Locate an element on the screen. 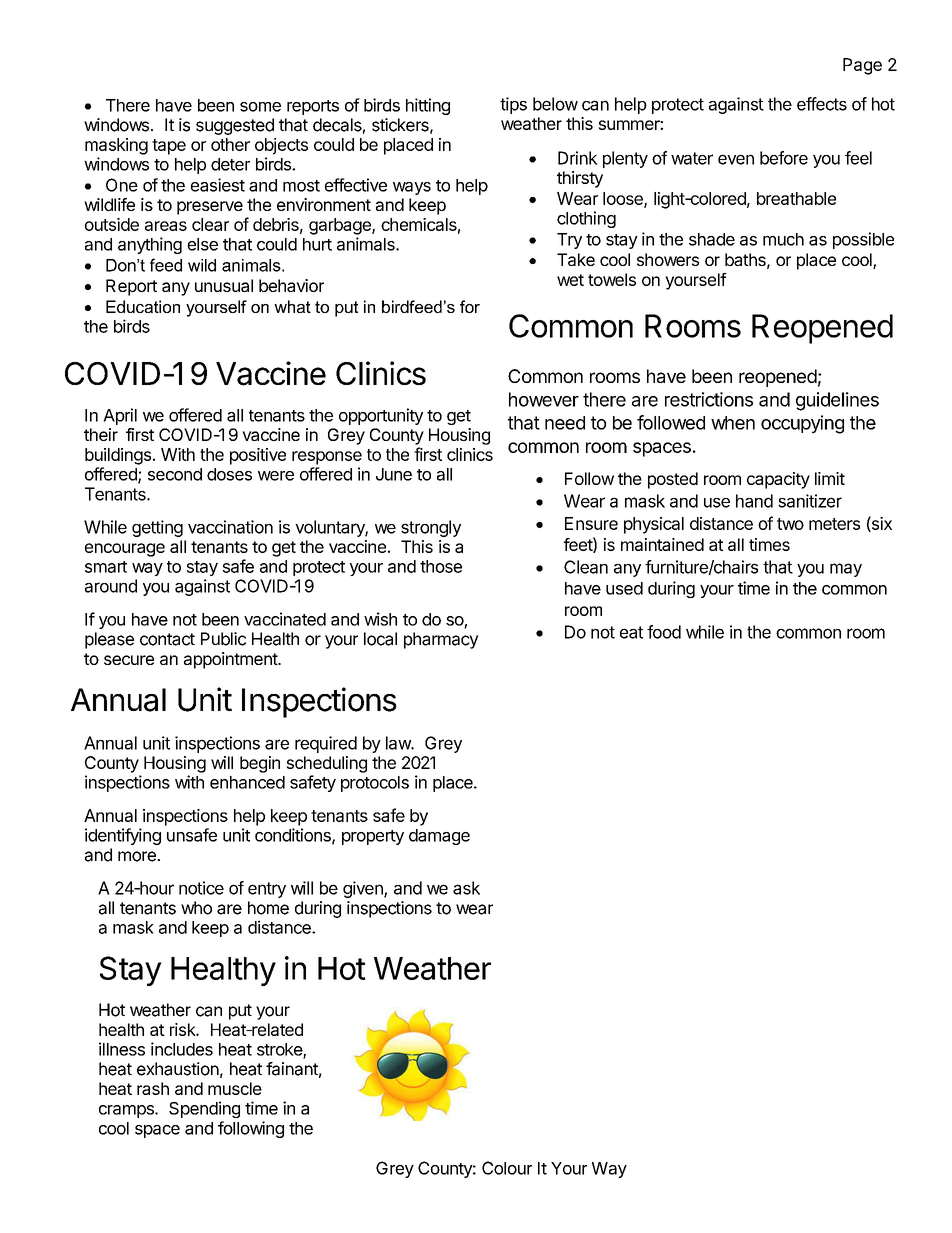  contact is located at coordinates (167, 639).
